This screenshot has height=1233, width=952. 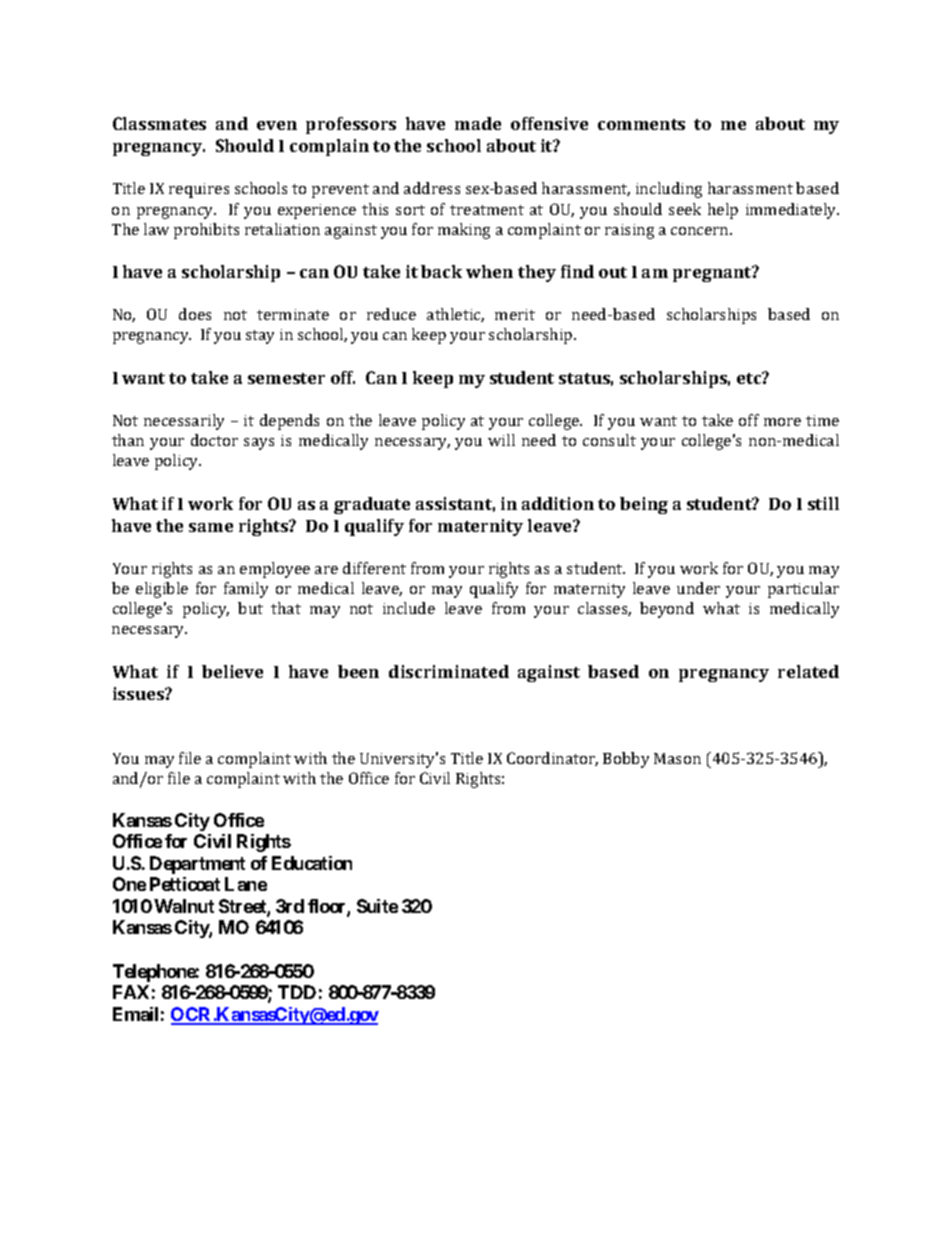 I want to click on merit, so click(x=515, y=314).
